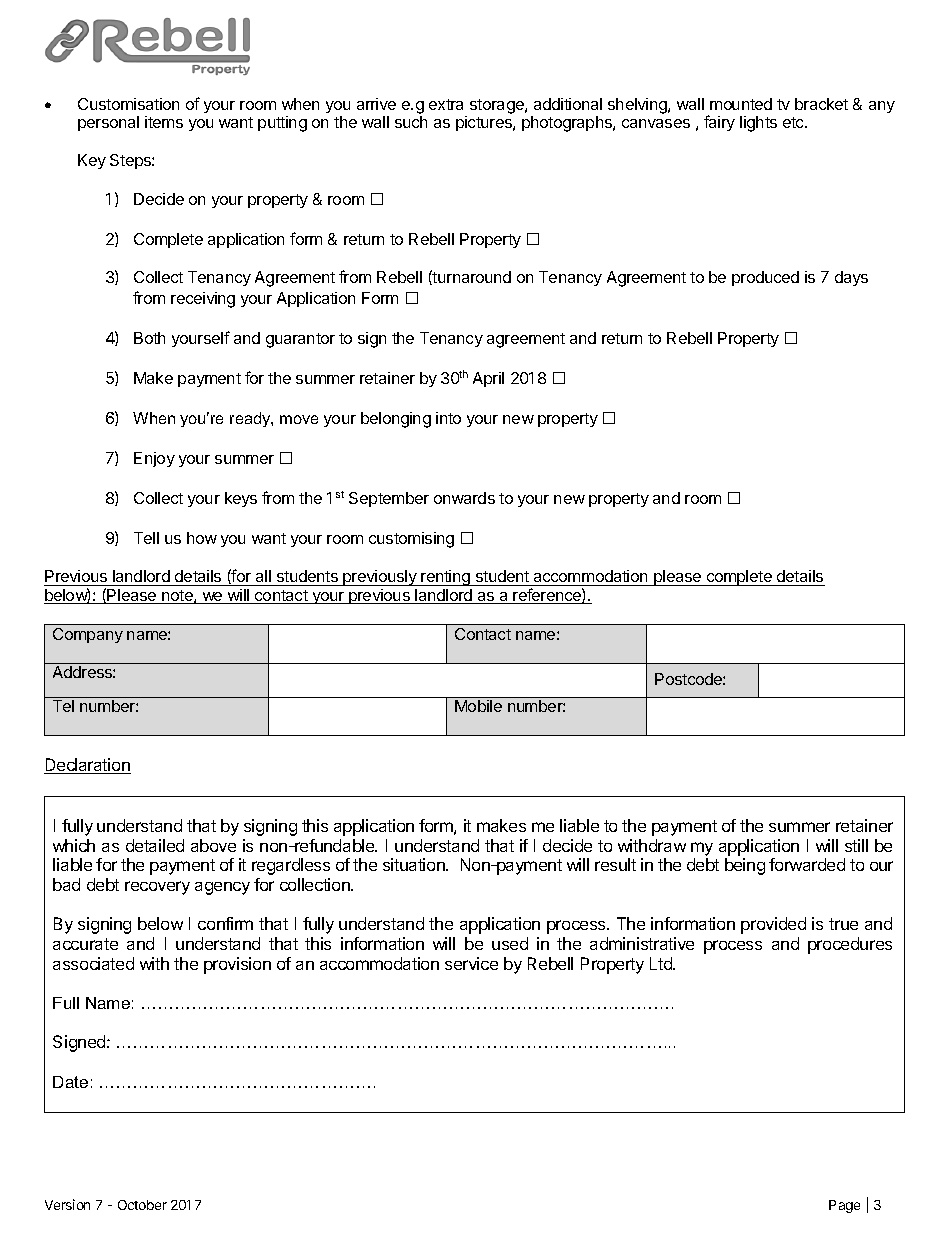  Describe the element at coordinates (745, 866) in the screenshot. I see `being` at that location.
